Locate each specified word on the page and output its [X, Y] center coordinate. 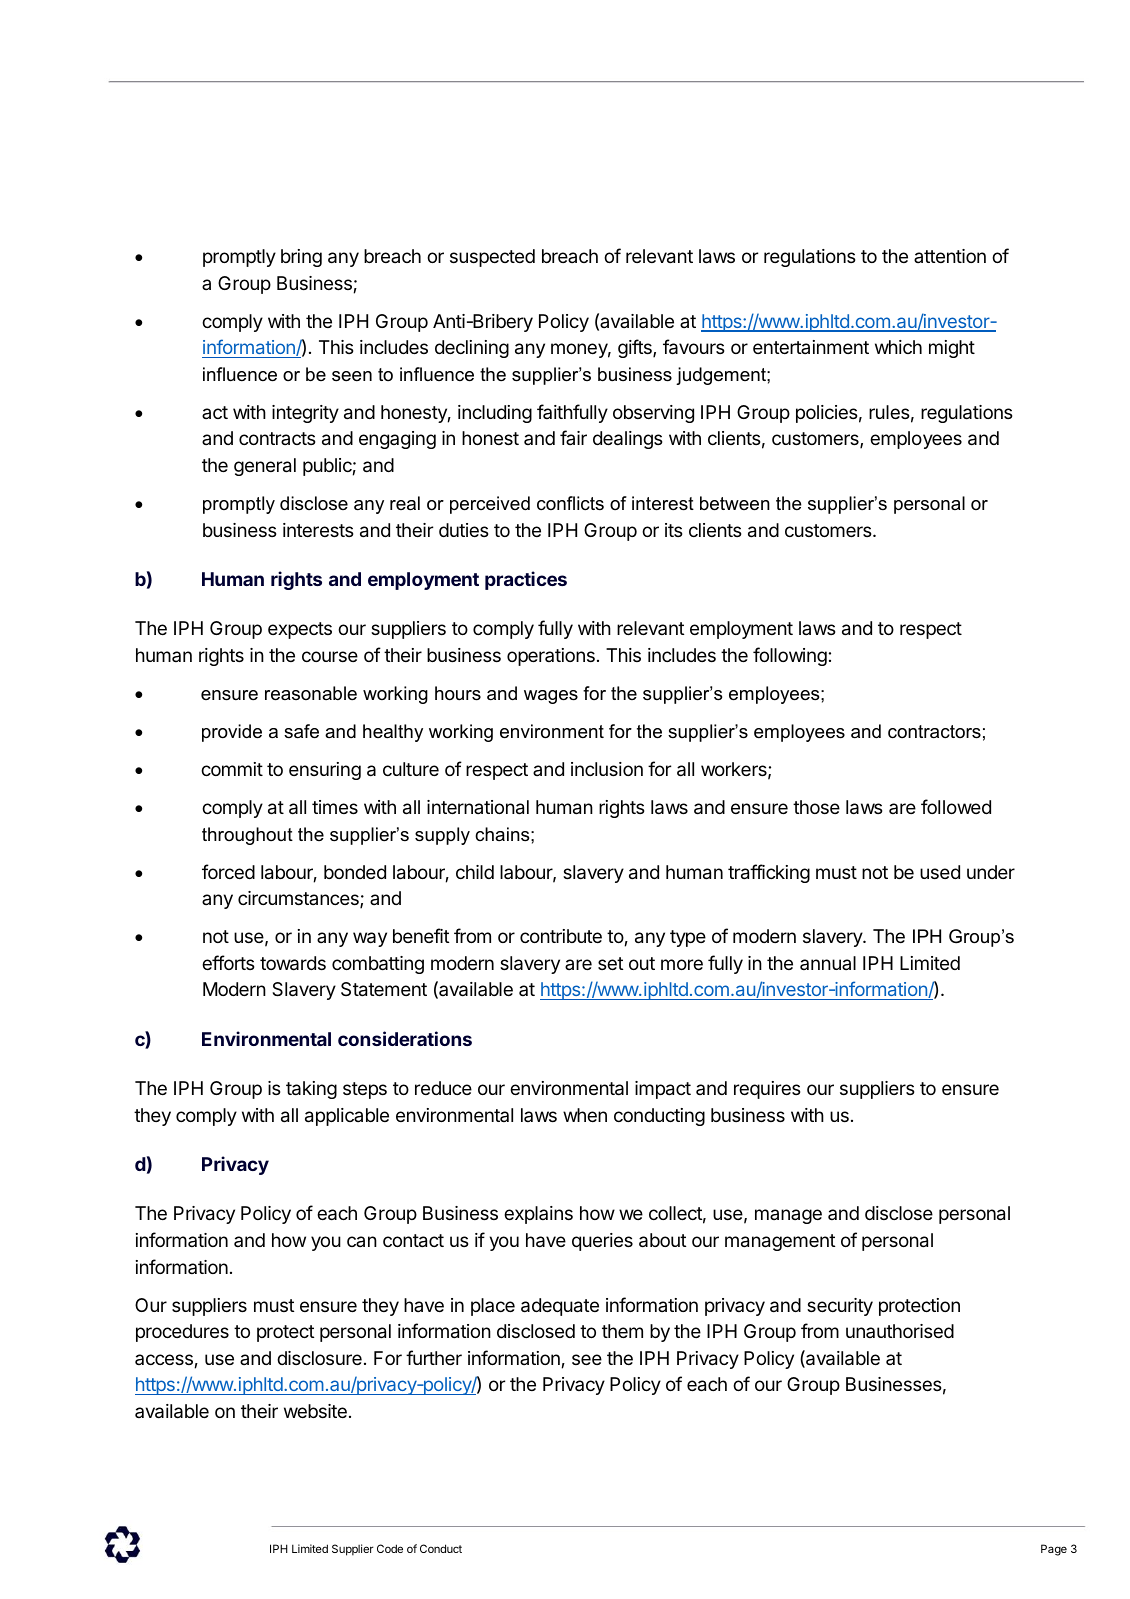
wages [551, 697]
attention [950, 256]
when [585, 1115]
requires [767, 1090]
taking [311, 1090]
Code [390, 1548]
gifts [636, 348]
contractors [934, 732]
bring [301, 258]
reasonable [311, 693]
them [622, 1331]
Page [1054, 1550]
